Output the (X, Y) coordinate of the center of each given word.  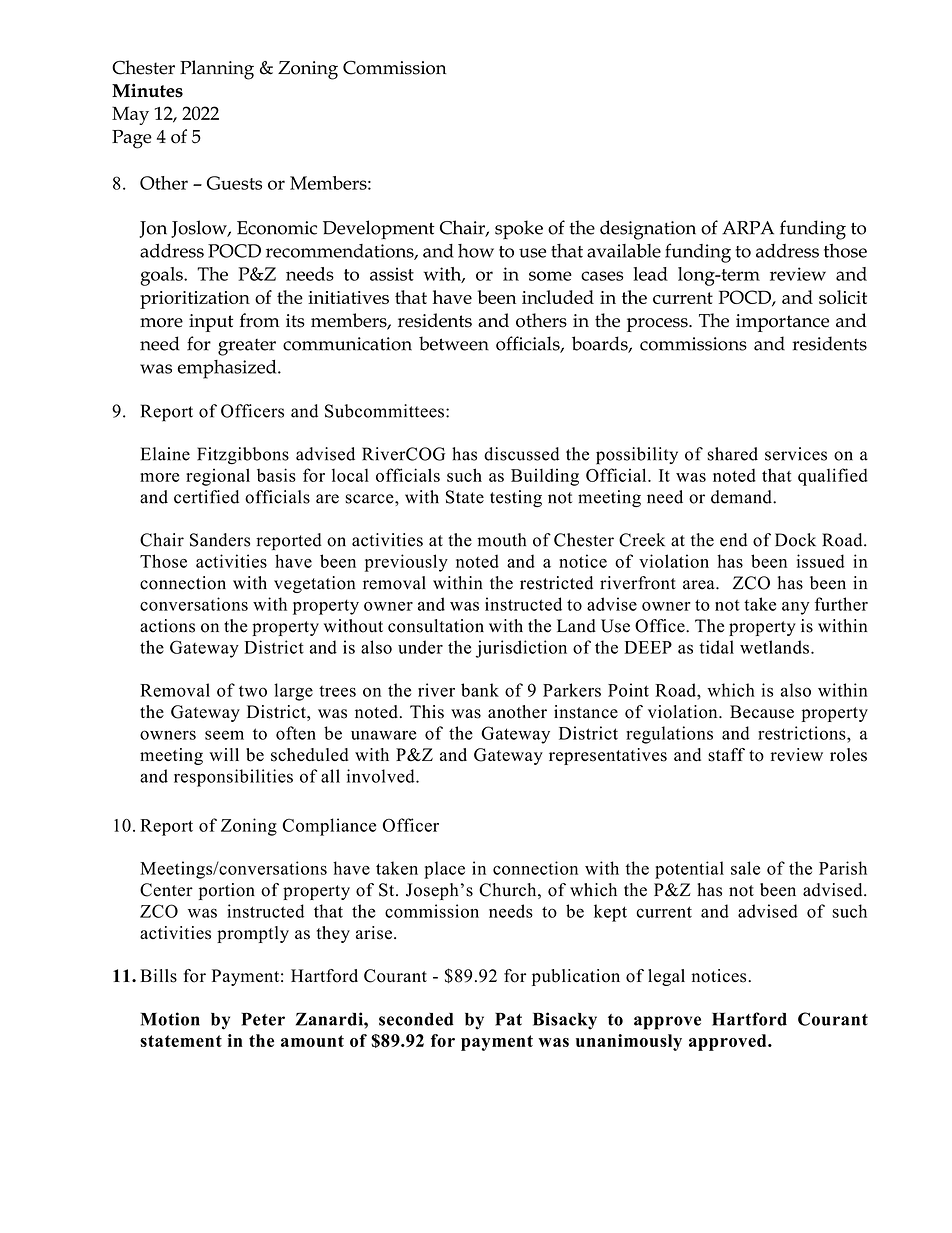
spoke (519, 229)
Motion (170, 1019)
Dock (795, 540)
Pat (508, 1019)
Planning (217, 70)
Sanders (220, 540)
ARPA (748, 228)
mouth (501, 540)
